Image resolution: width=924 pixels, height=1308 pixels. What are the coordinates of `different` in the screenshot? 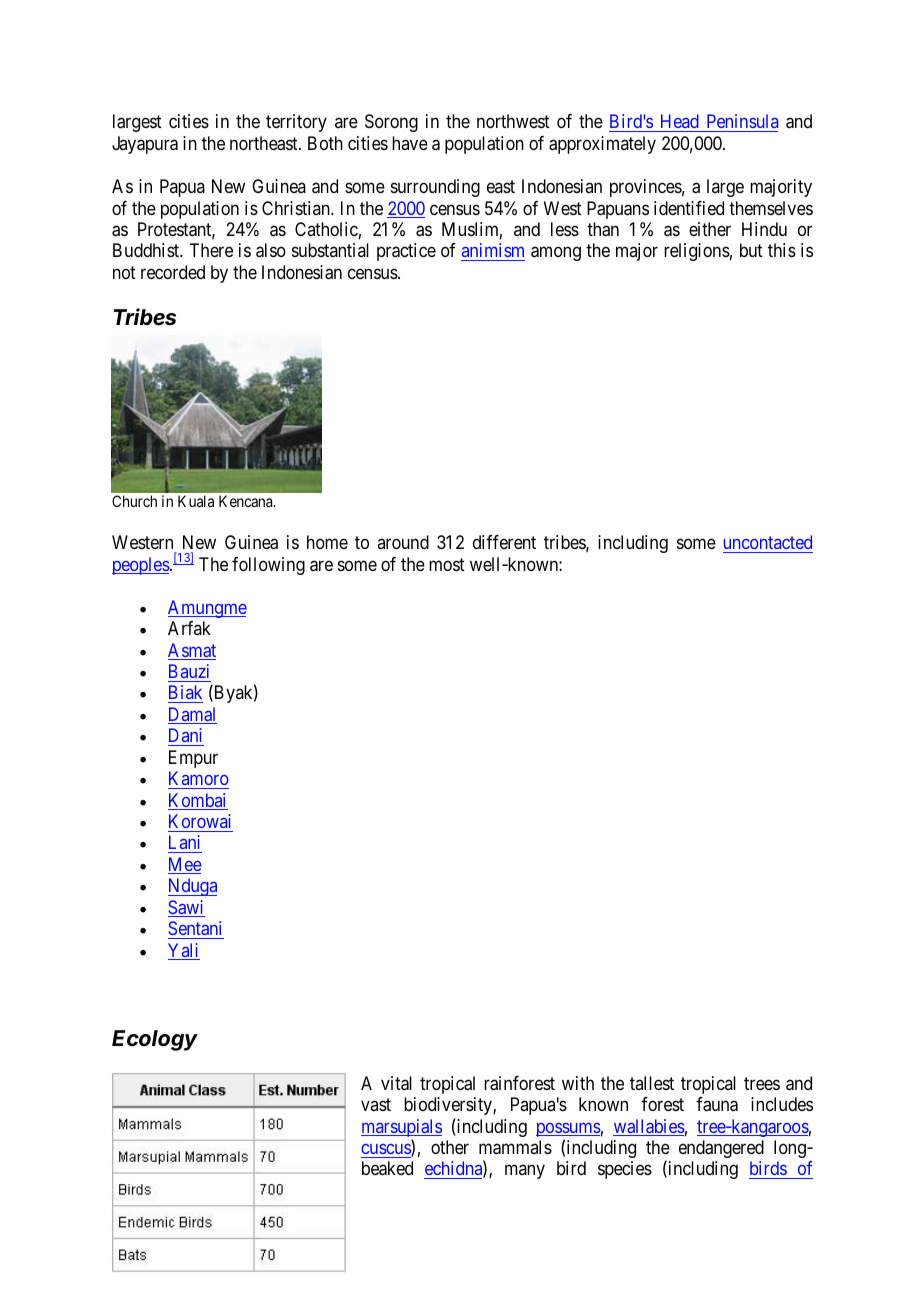 It's located at (504, 542).
